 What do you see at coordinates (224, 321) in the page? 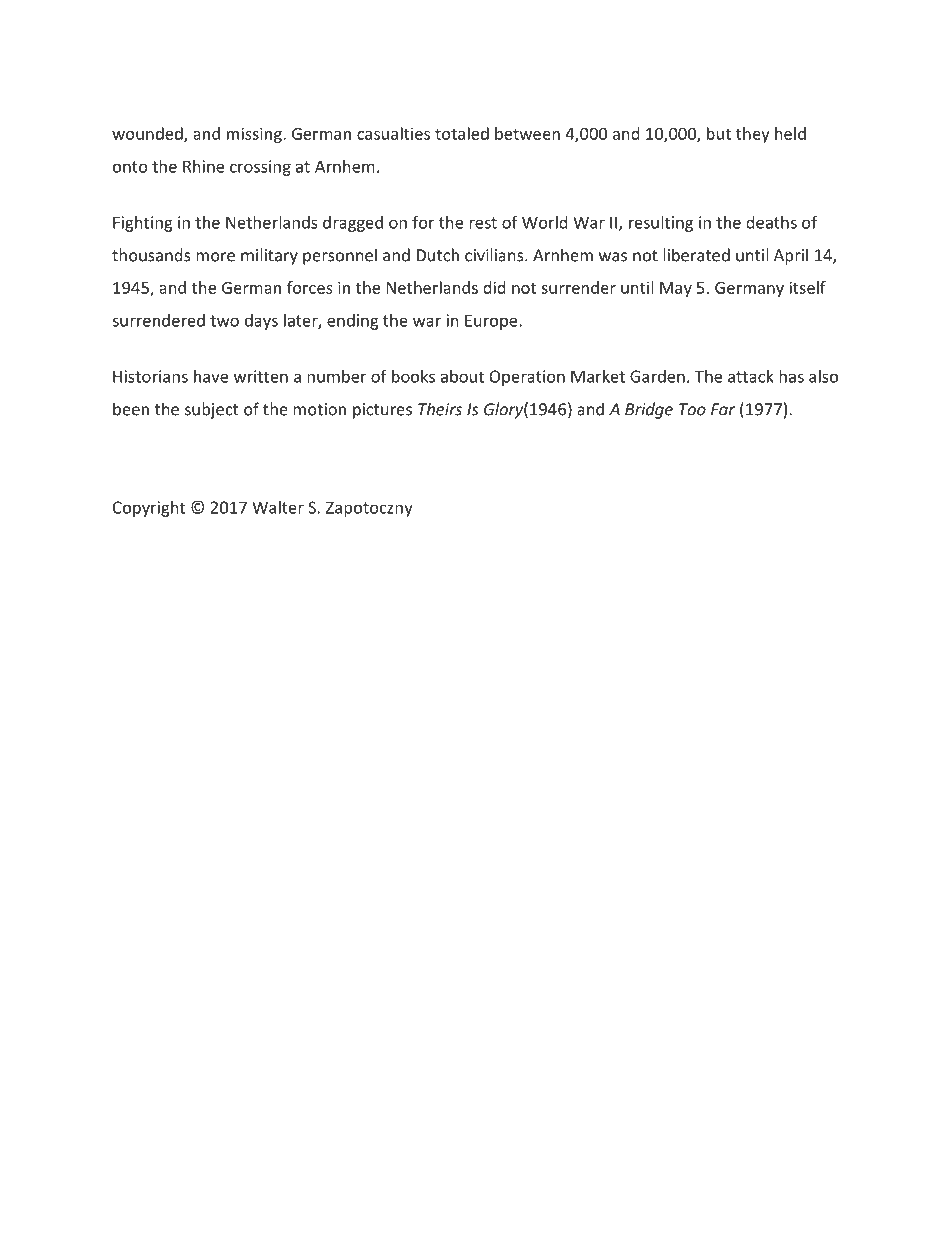
I see `two` at bounding box center [224, 321].
